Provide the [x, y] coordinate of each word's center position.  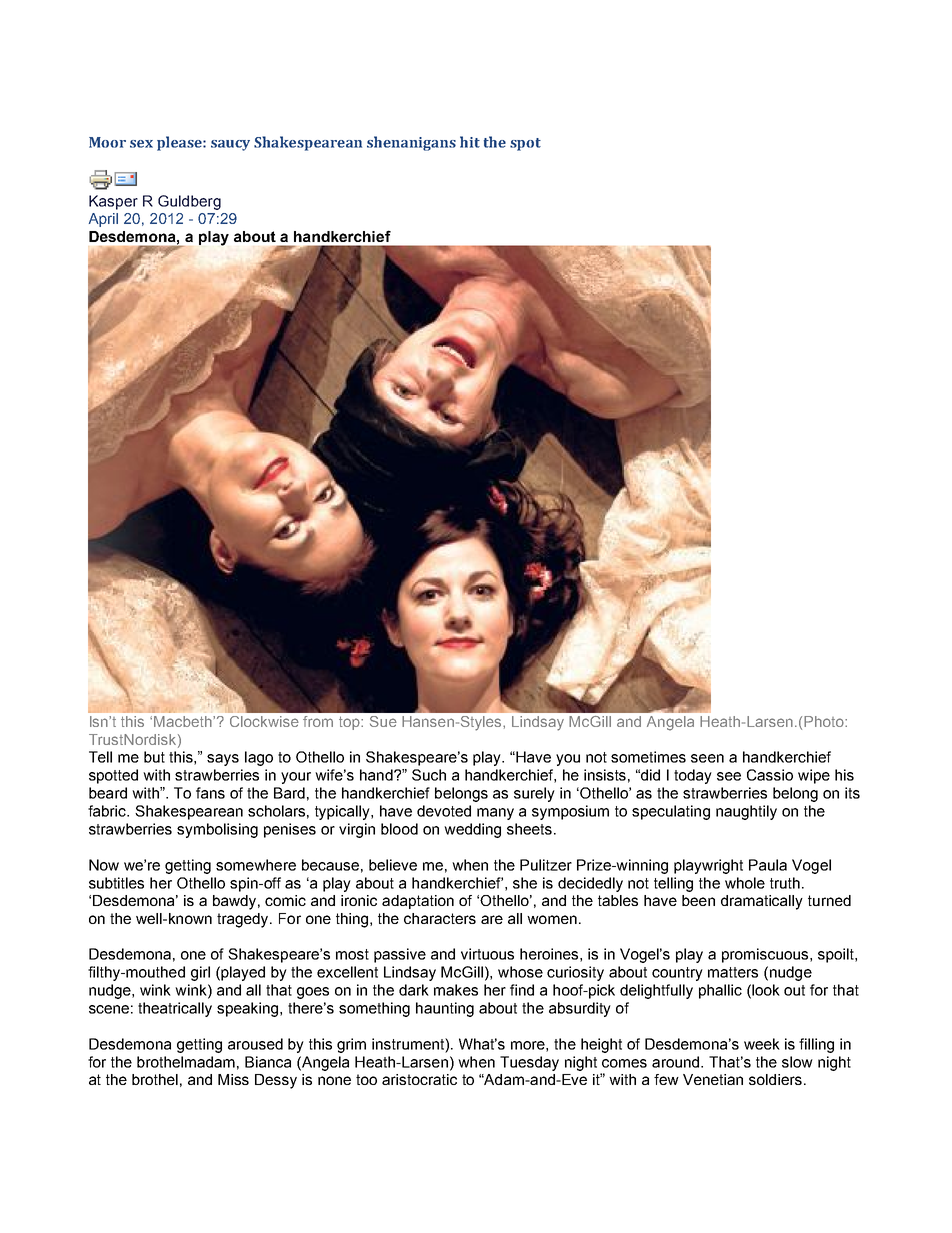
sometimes [648, 757]
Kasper [113, 202]
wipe [814, 776]
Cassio [770, 775]
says [223, 760]
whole [745, 883]
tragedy [244, 920]
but [154, 757]
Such [429, 775]
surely [534, 794]
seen [707, 758]
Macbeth [184, 721]
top [350, 723]
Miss [233, 1079]
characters [440, 918]
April [103, 220]
